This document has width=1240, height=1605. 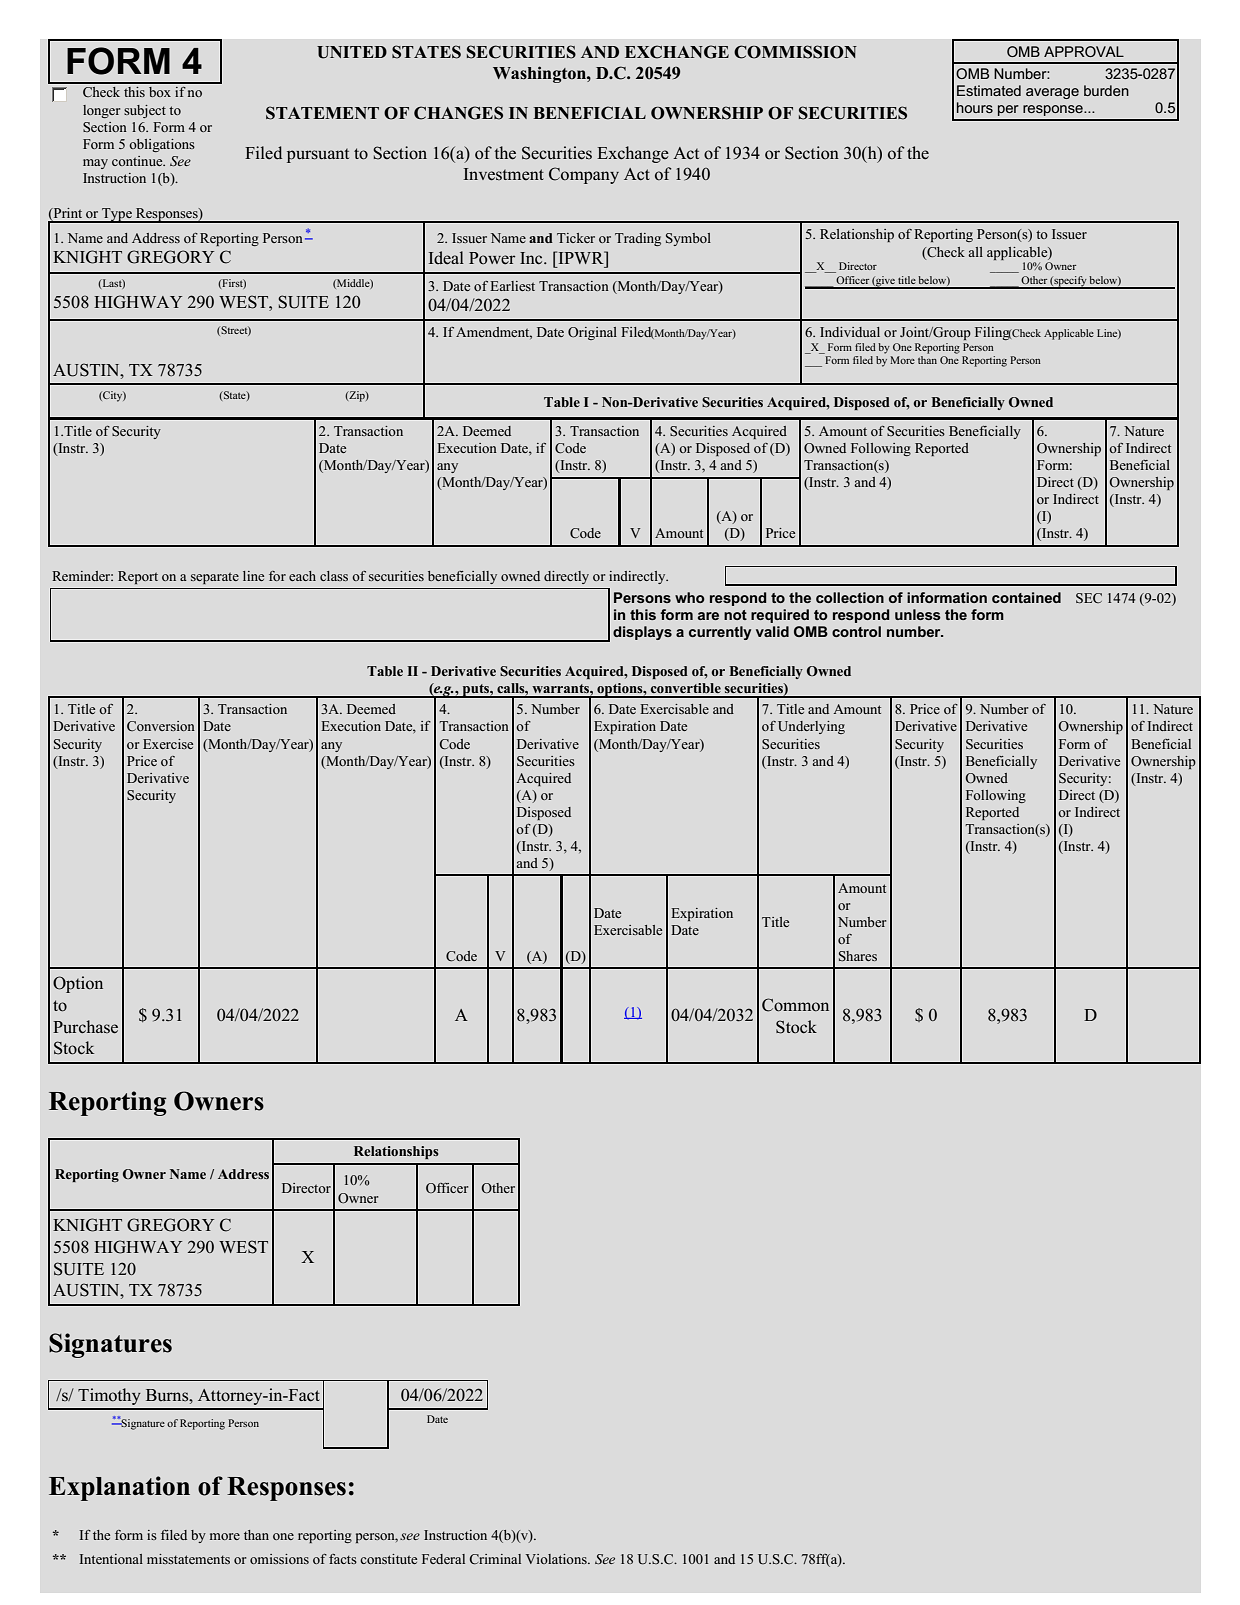 I want to click on box, so click(x=160, y=92).
